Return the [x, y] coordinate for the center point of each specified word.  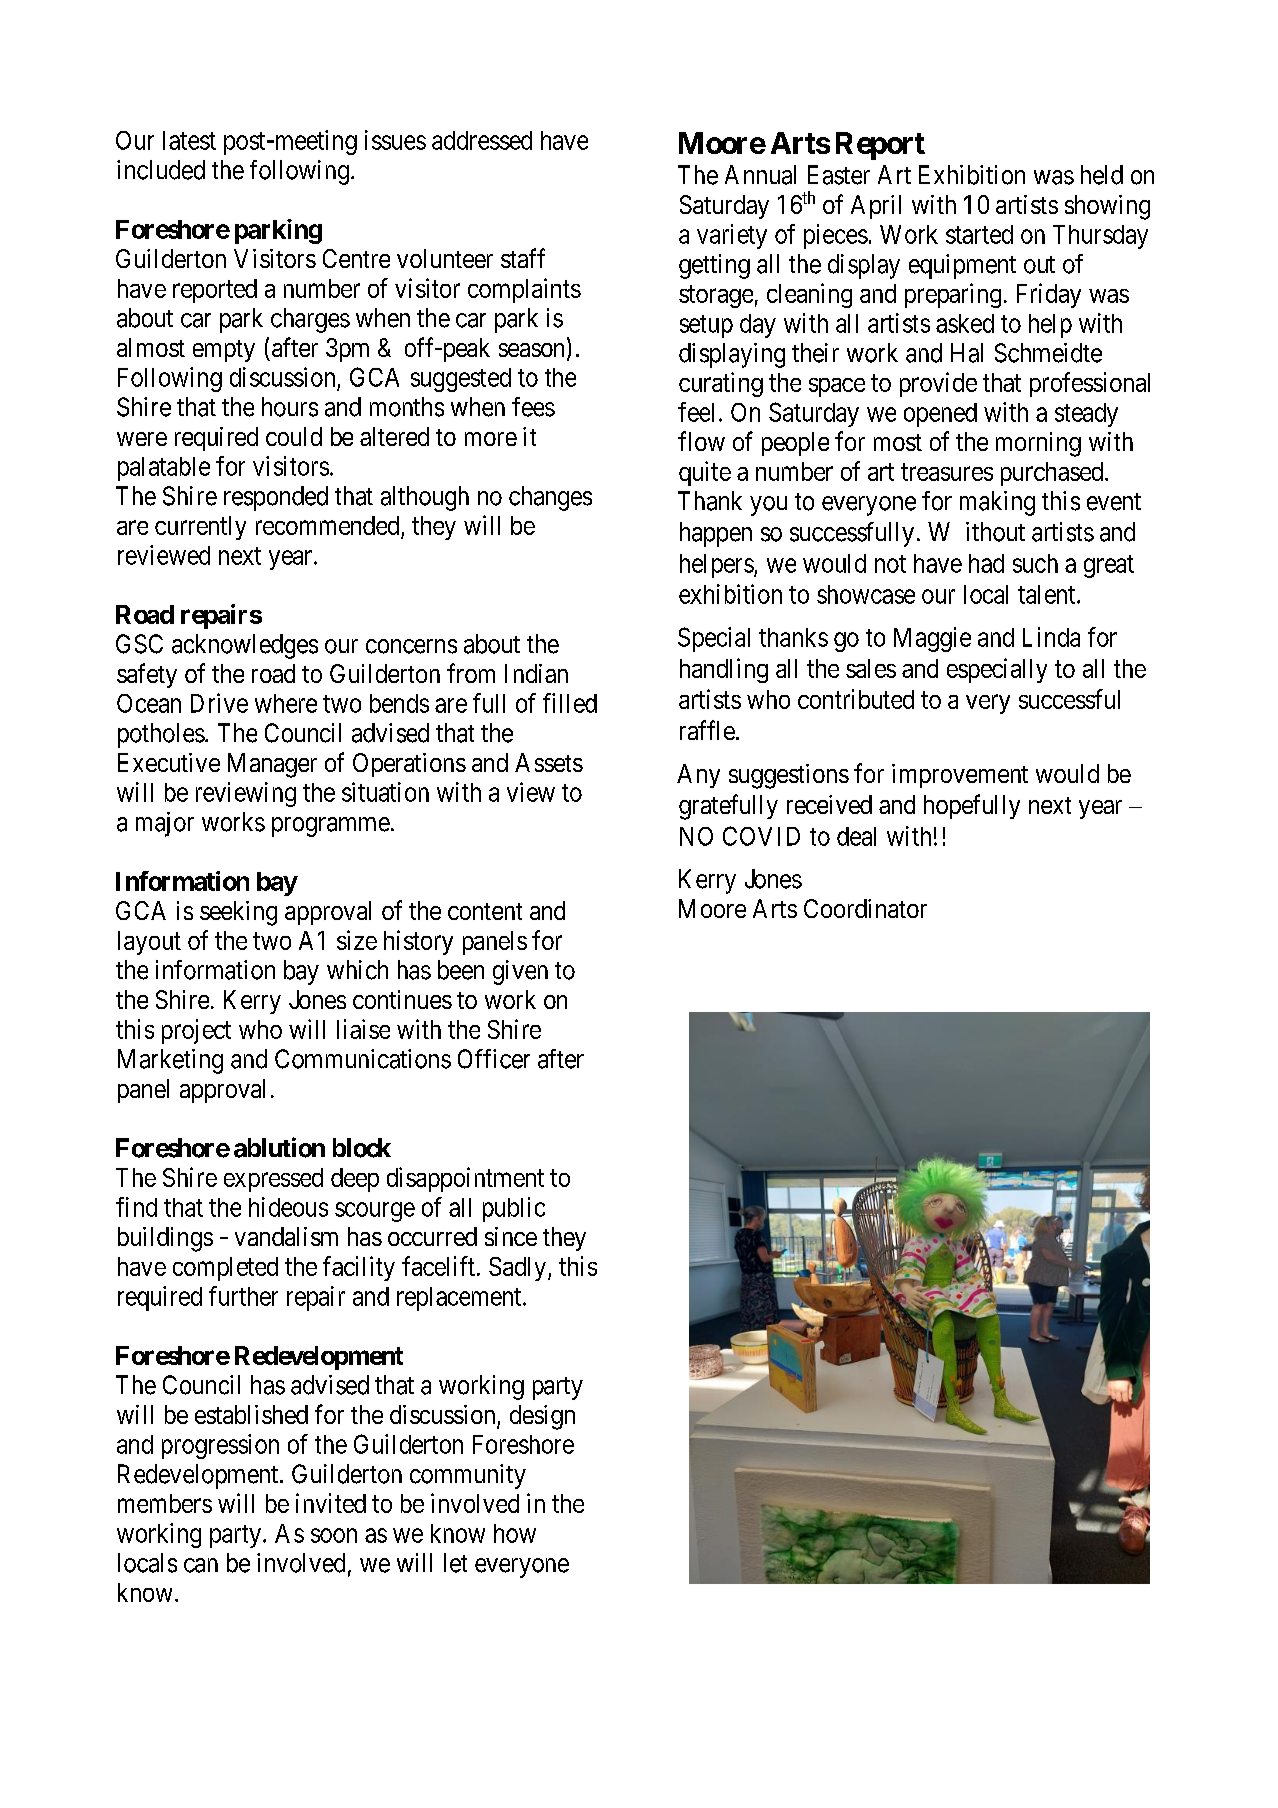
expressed [273, 1180]
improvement [960, 776]
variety [732, 236]
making [997, 503]
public [514, 1209]
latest [189, 140]
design [542, 1417]
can [201, 1565]
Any [698, 776]
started [979, 234]
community [468, 1476]
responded [276, 498]
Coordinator [865, 908]
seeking [238, 913]
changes [550, 498]
